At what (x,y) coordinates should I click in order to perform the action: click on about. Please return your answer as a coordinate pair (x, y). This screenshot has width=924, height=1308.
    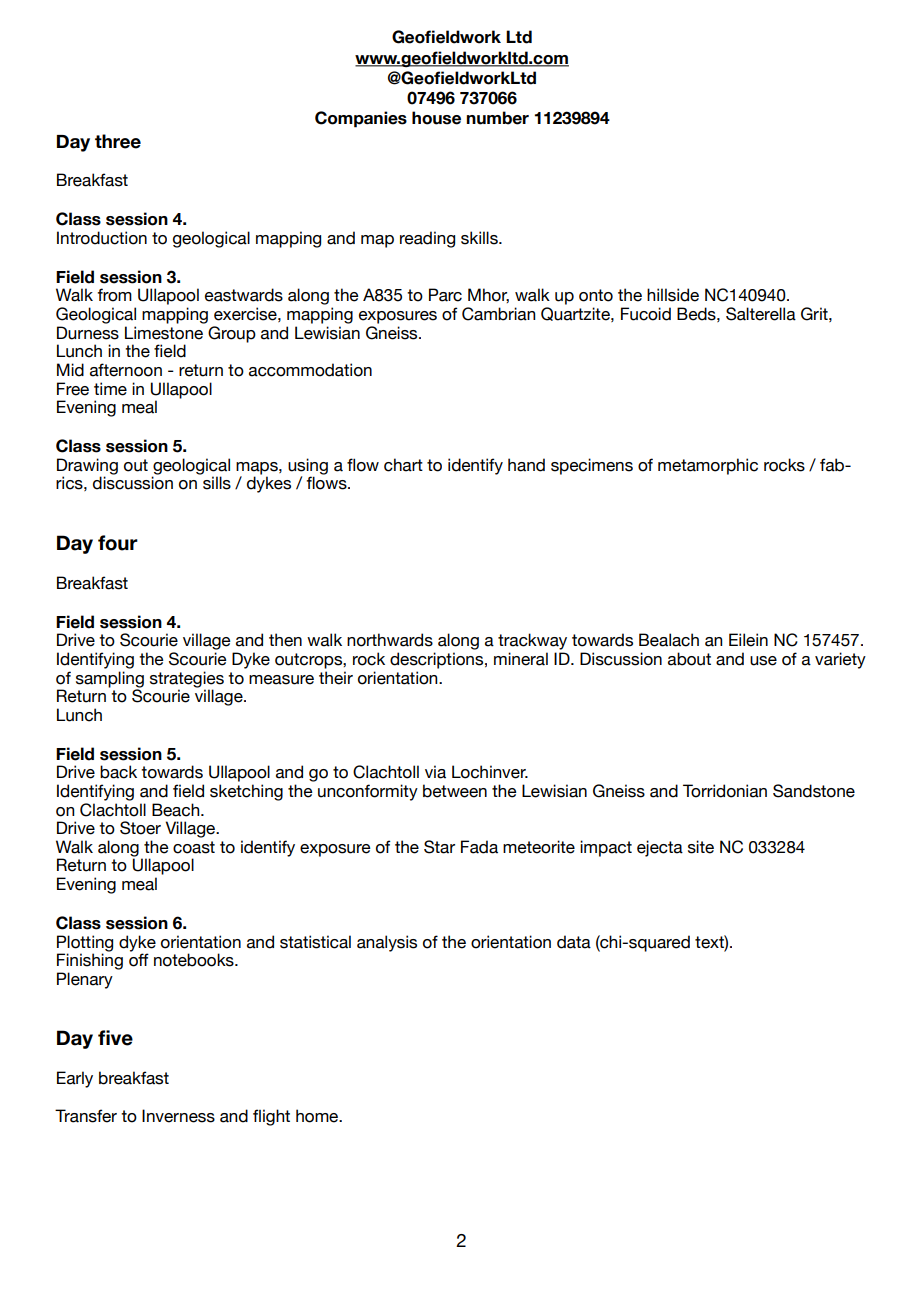
    Looking at the image, I should click on (689, 659).
